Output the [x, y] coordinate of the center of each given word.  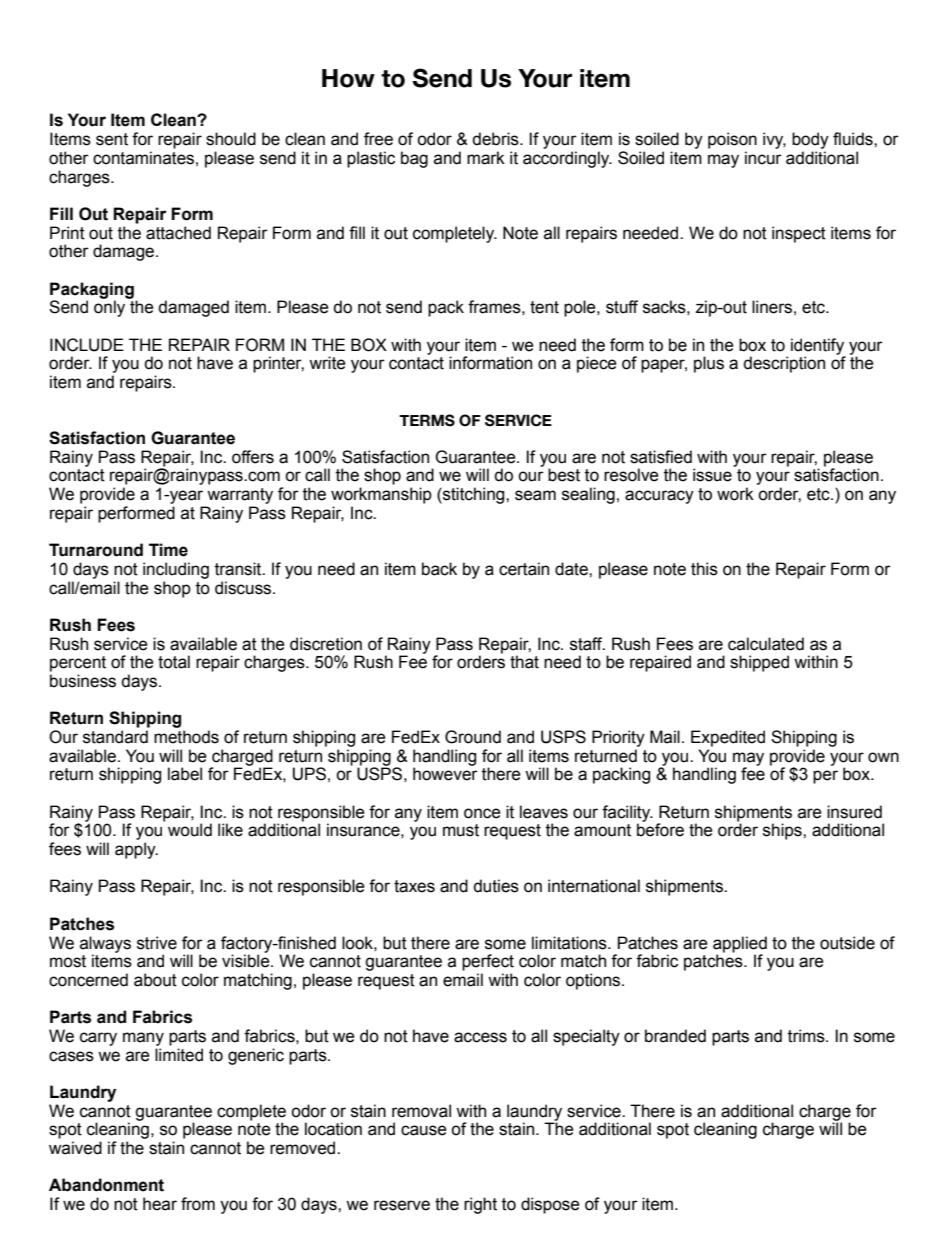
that [524, 662]
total [174, 662]
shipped [759, 663]
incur [763, 158]
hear [160, 1204]
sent [112, 139]
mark [486, 158]
